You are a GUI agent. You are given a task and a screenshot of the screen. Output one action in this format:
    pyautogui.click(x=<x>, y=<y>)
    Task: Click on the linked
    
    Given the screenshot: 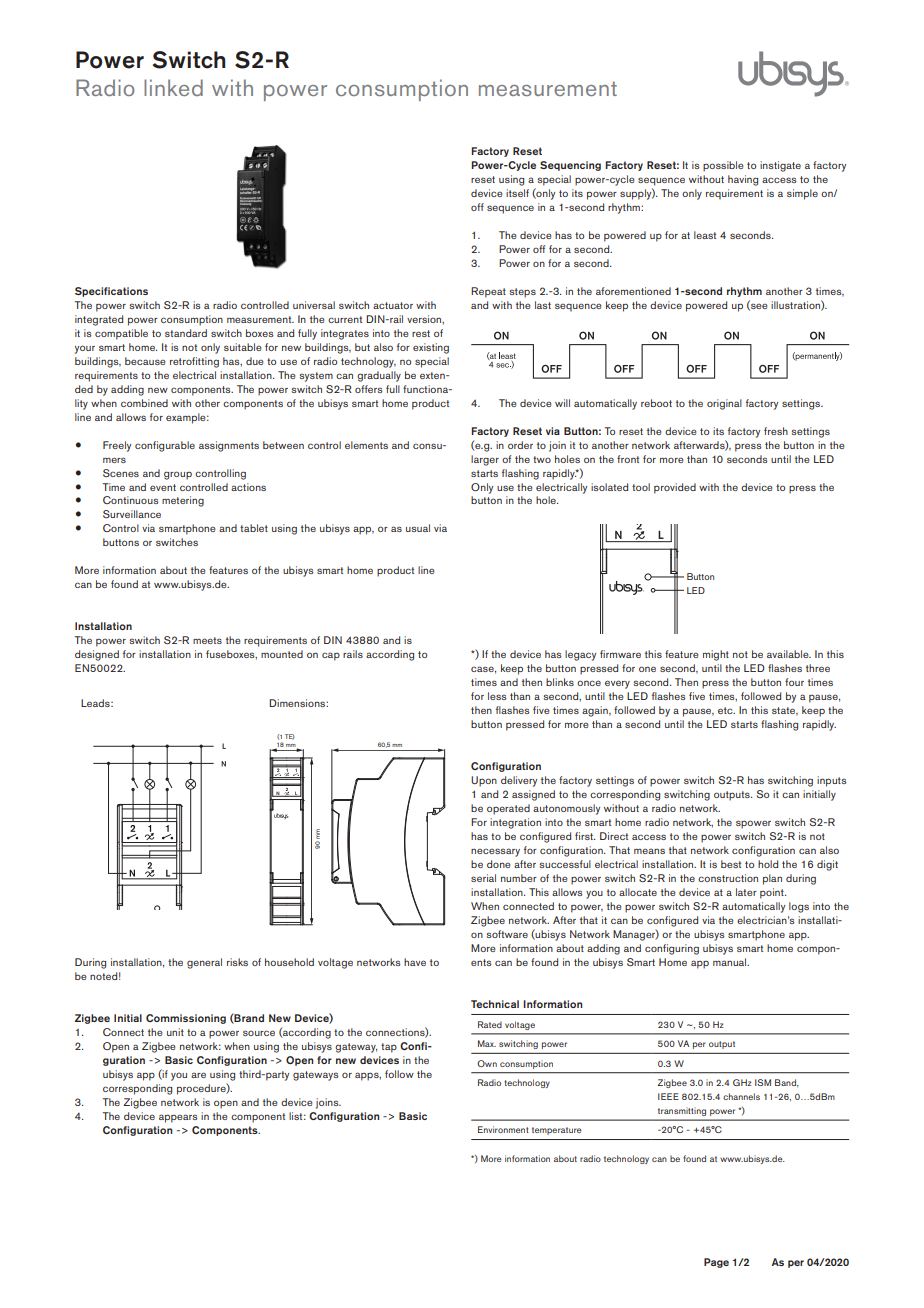 What is the action you would take?
    pyautogui.click(x=173, y=87)
